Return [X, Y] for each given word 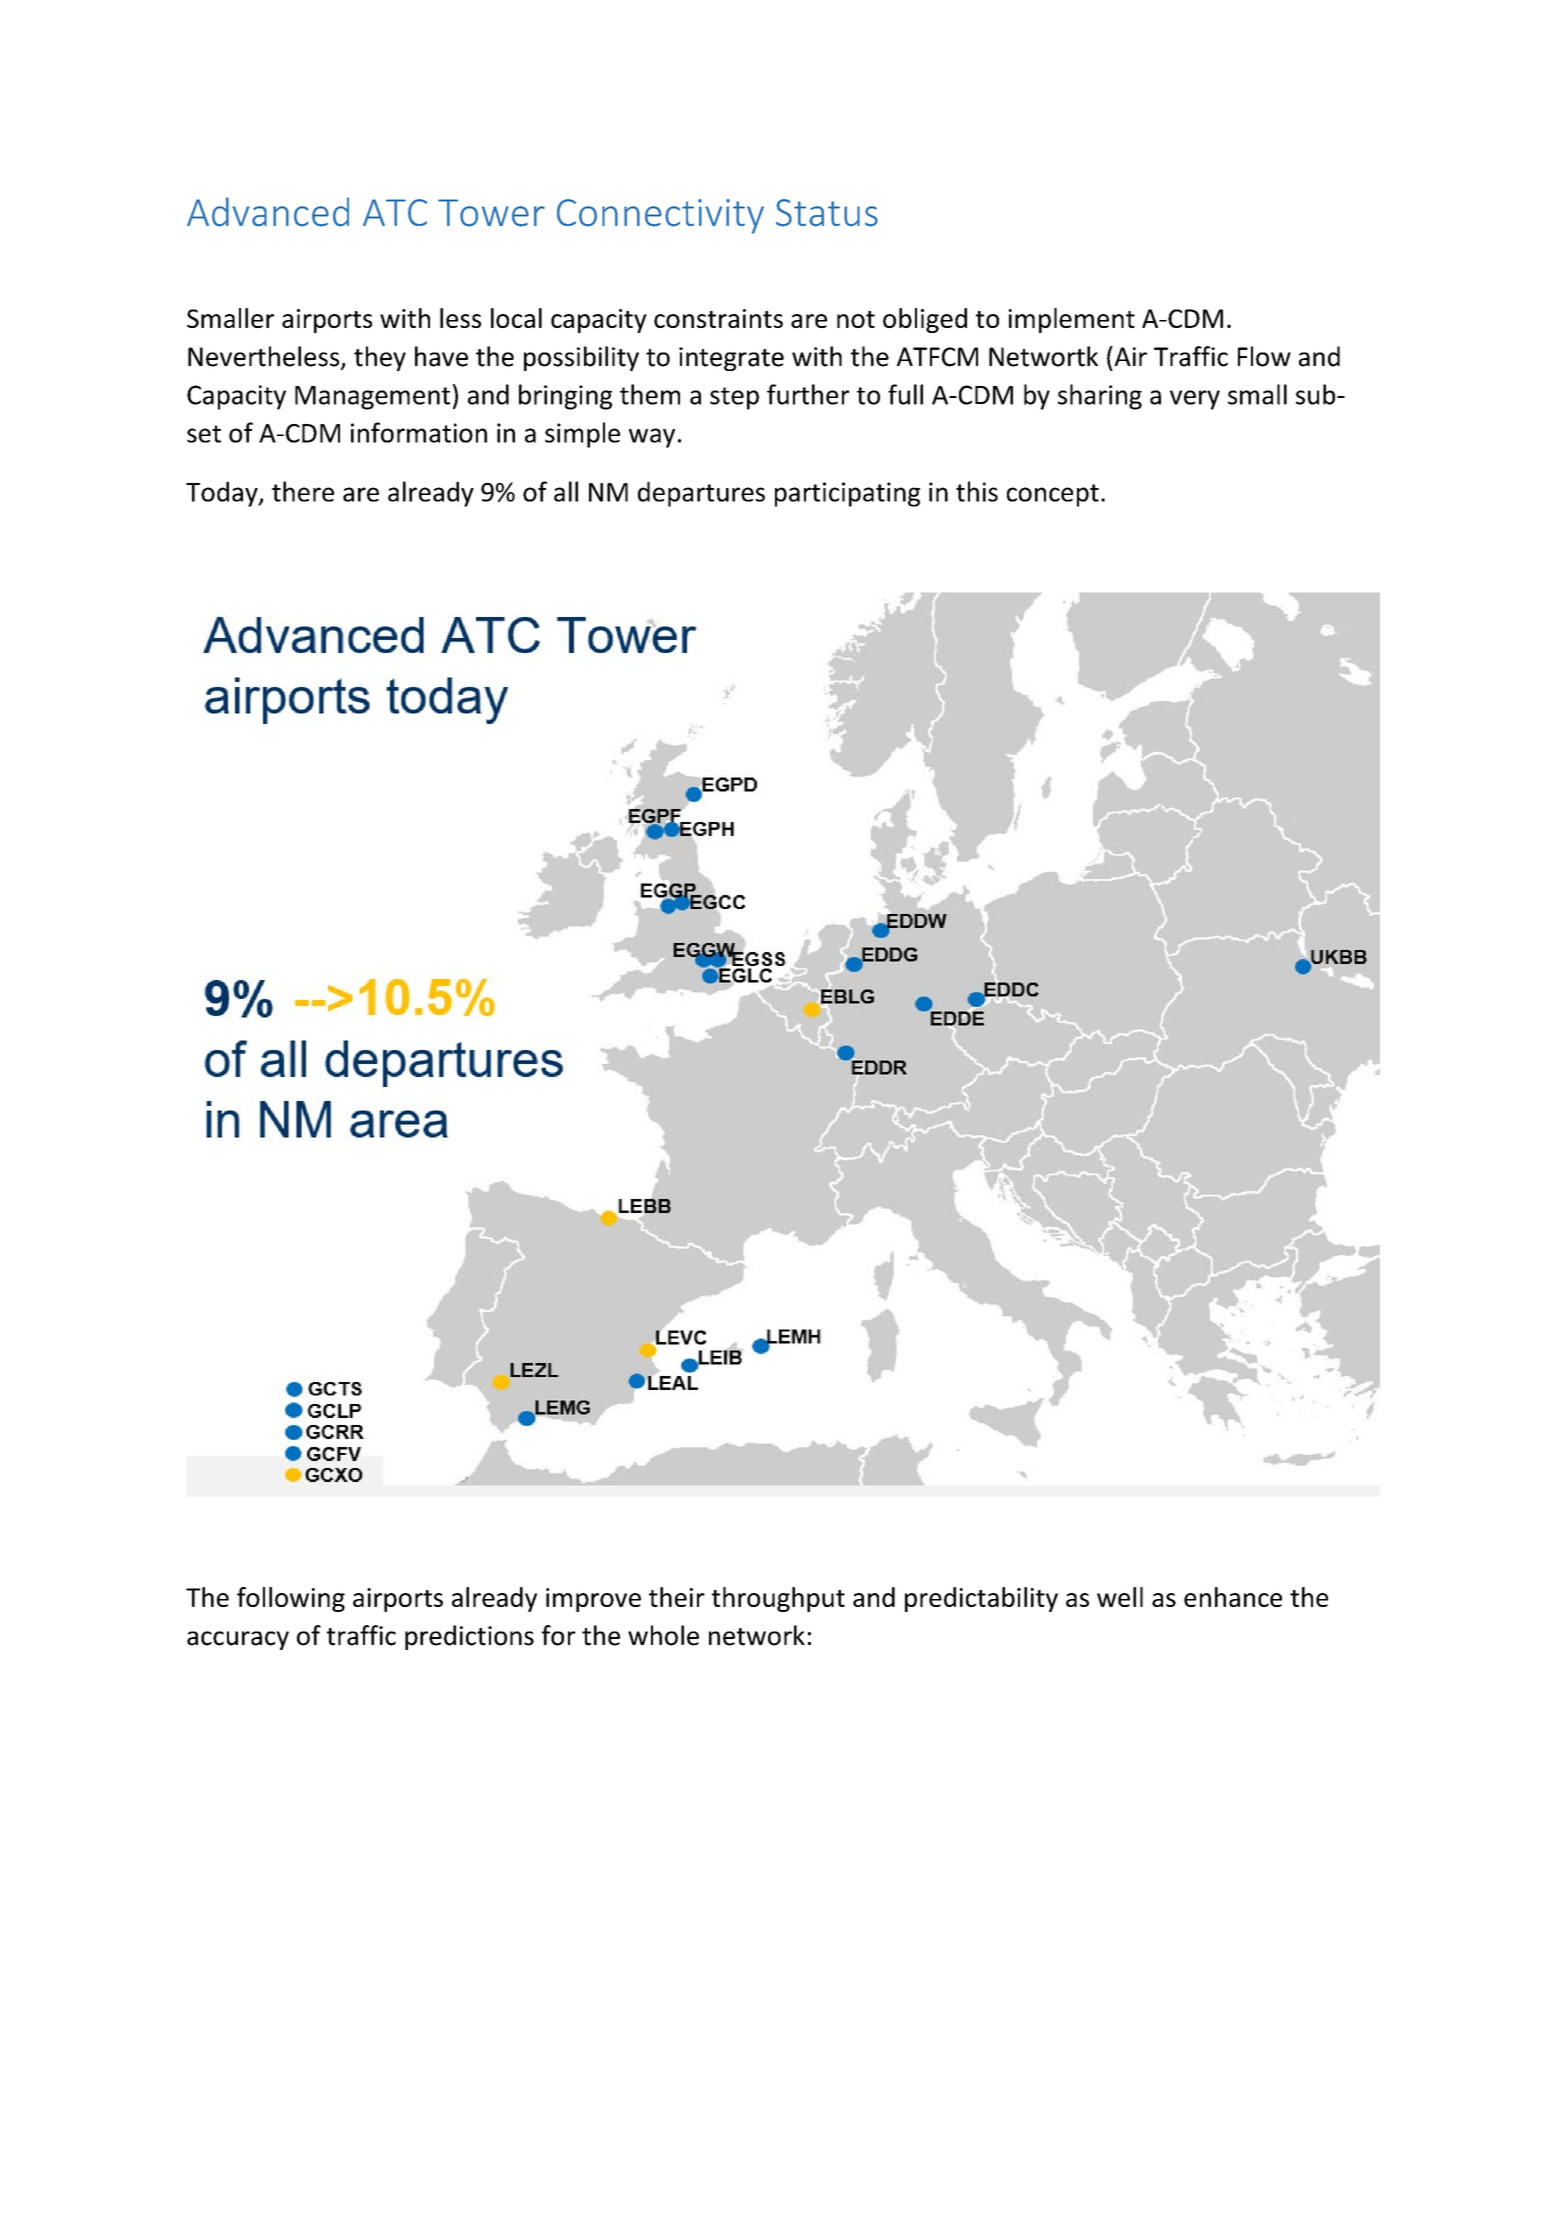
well [1120, 1597]
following [291, 1599]
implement [1072, 320]
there [303, 491]
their [677, 1597]
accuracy [238, 1640]
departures [701, 494]
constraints [718, 318]
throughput [778, 1599]
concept [1053, 495]
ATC [395, 212]
